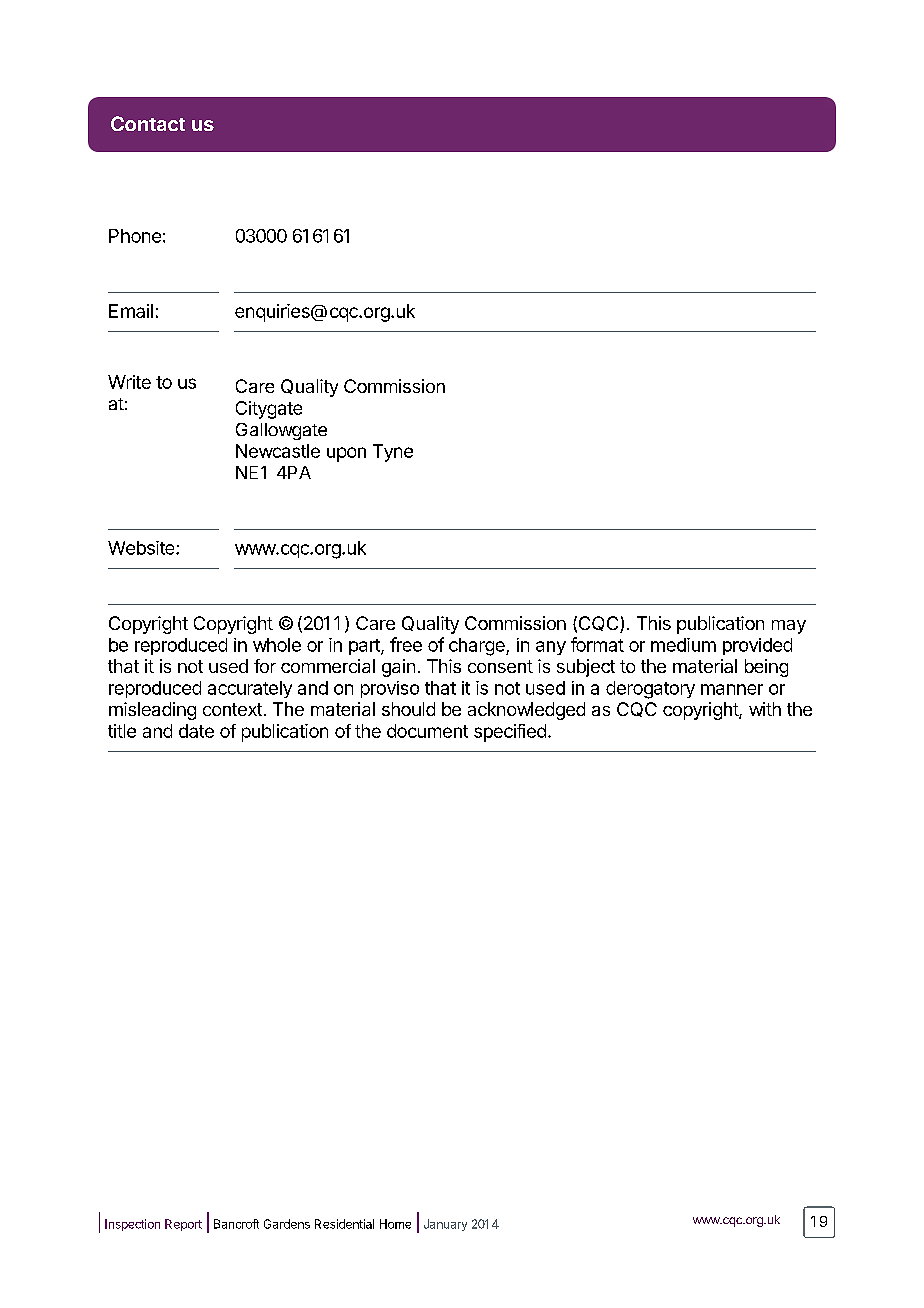 Image resolution: width=924 pixels, height=1308 pixels. Describe the element at coordinates (393, 453) in the screenshot. I see `Tyne` at that location.
